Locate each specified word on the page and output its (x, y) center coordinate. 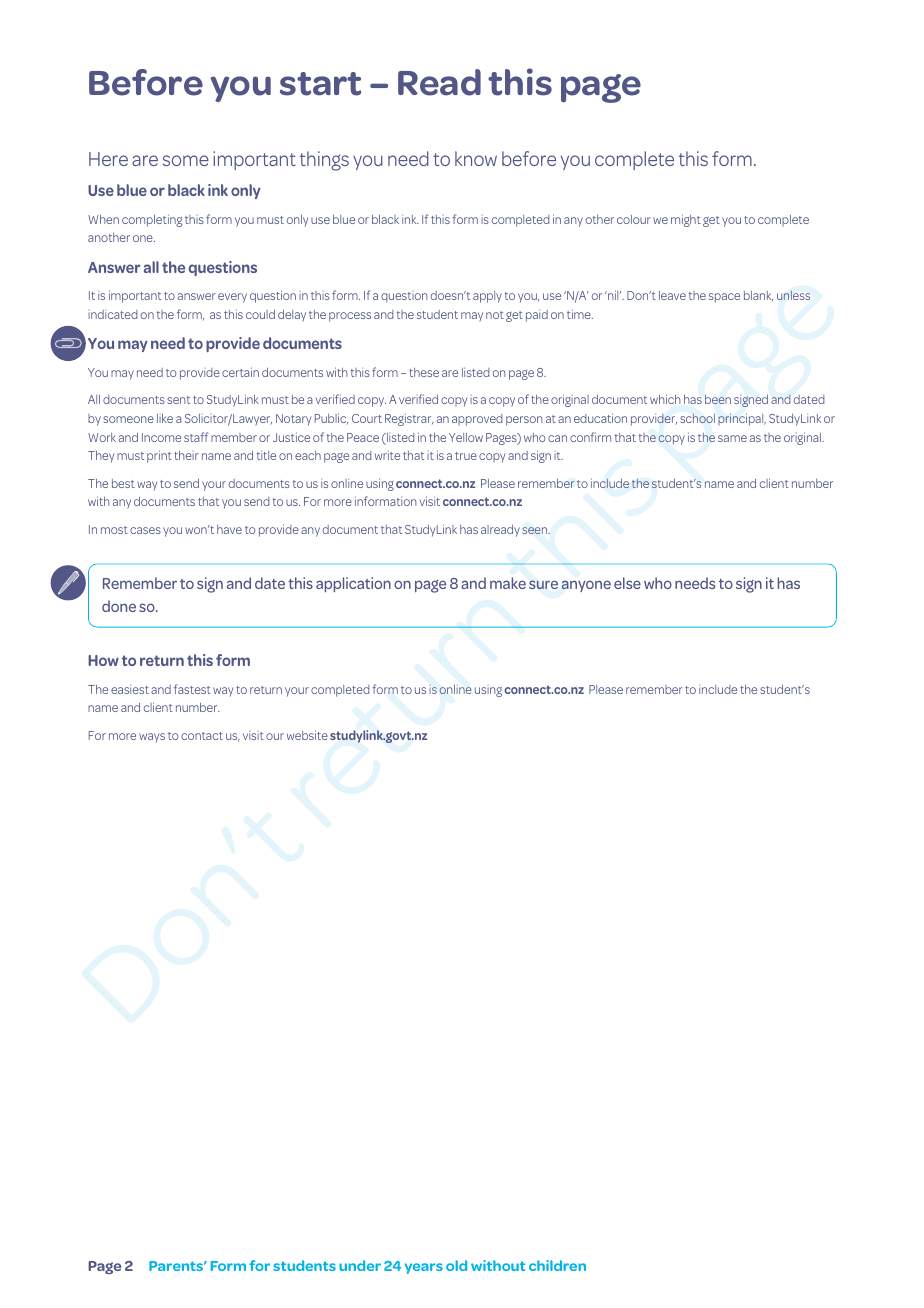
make (508, 583)
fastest (192, 689)
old (456, 1265)
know (476, 158)
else (627, 583)
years (424, 1268)
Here (108, 159)
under (360, 1265)
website (307, 735)
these (424, 372)
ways (152, 738)
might (686, 220)
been (718, 399)
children (557, 1265)
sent (178, 400)
